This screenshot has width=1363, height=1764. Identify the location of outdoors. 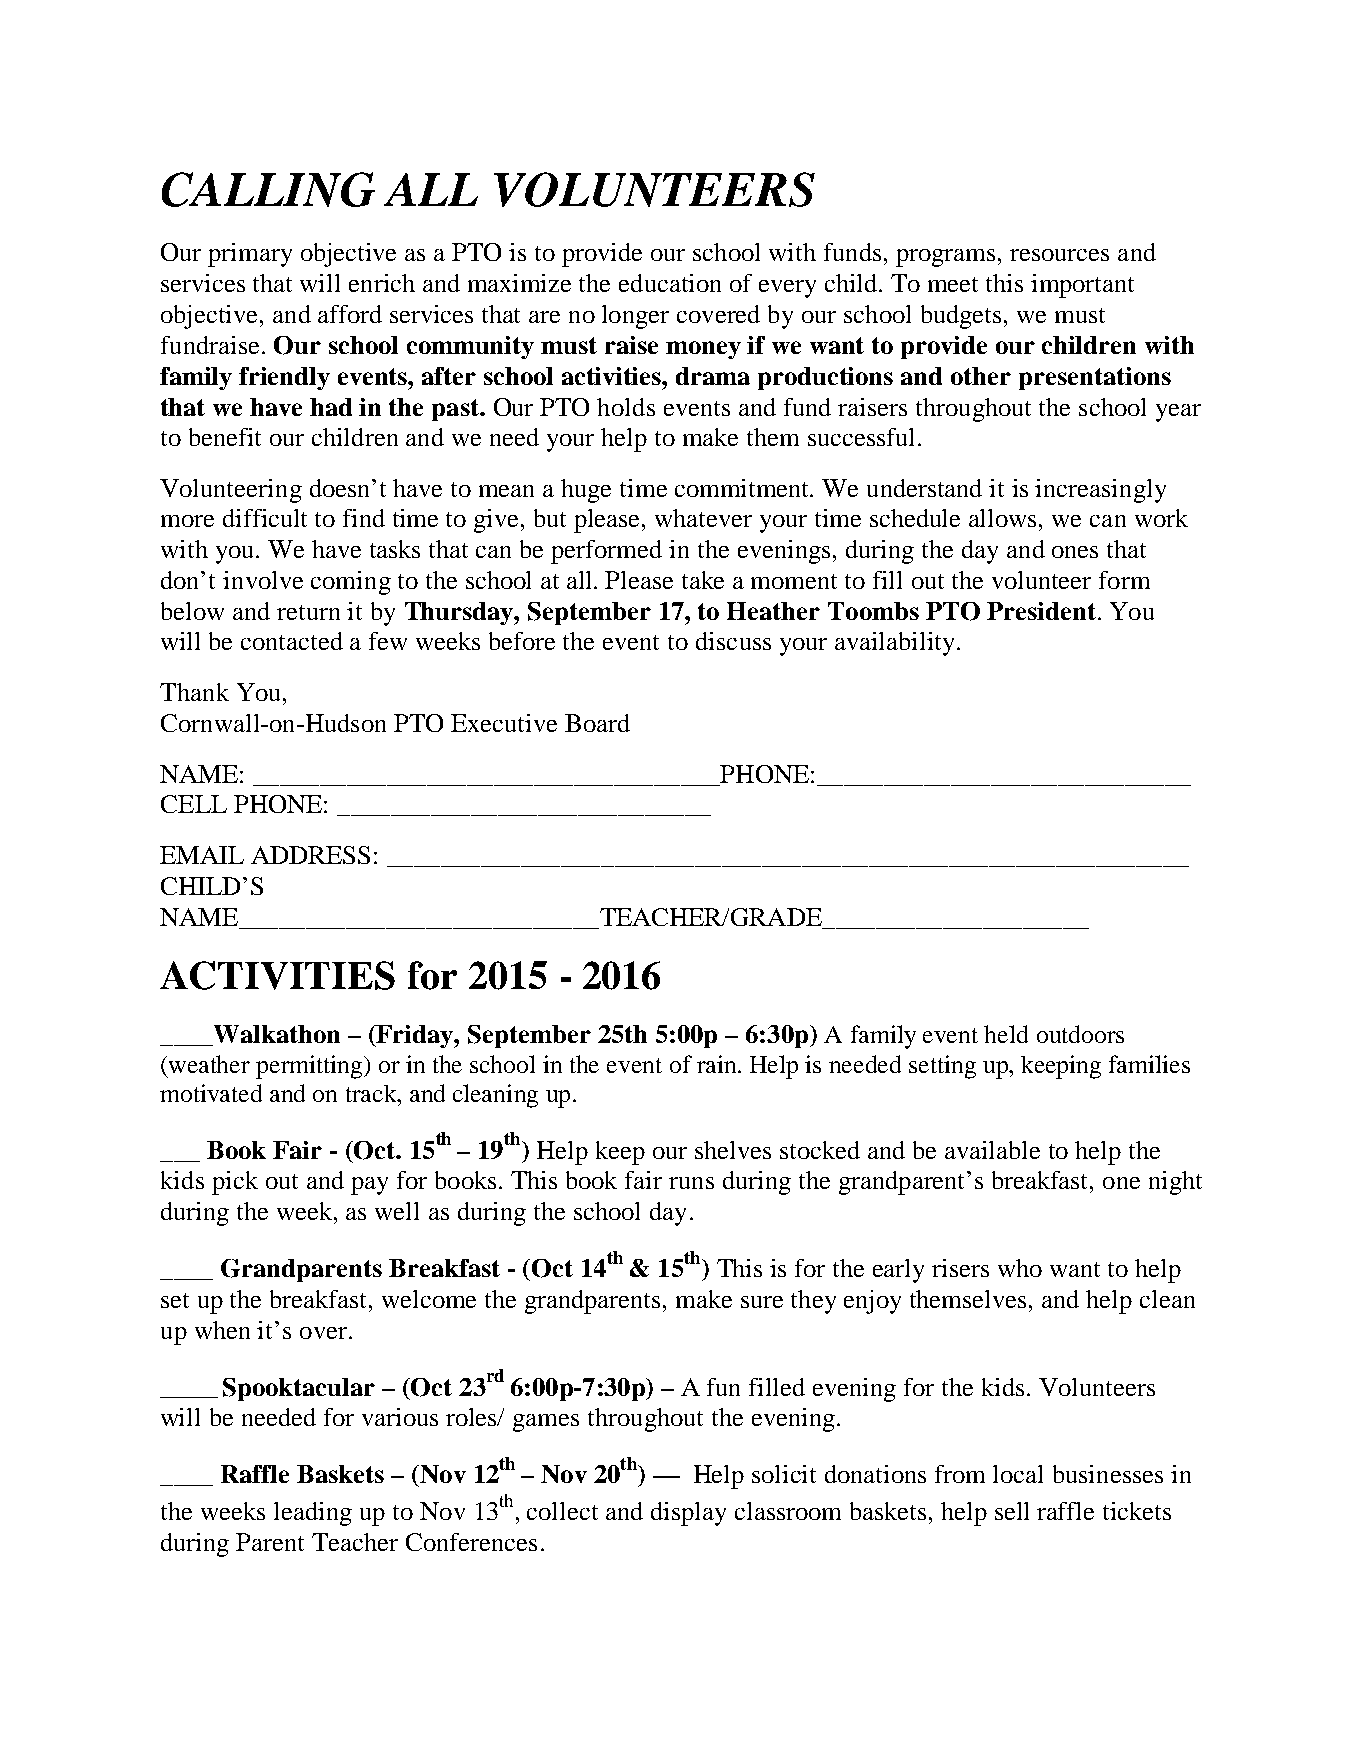
(1080, 1034).
